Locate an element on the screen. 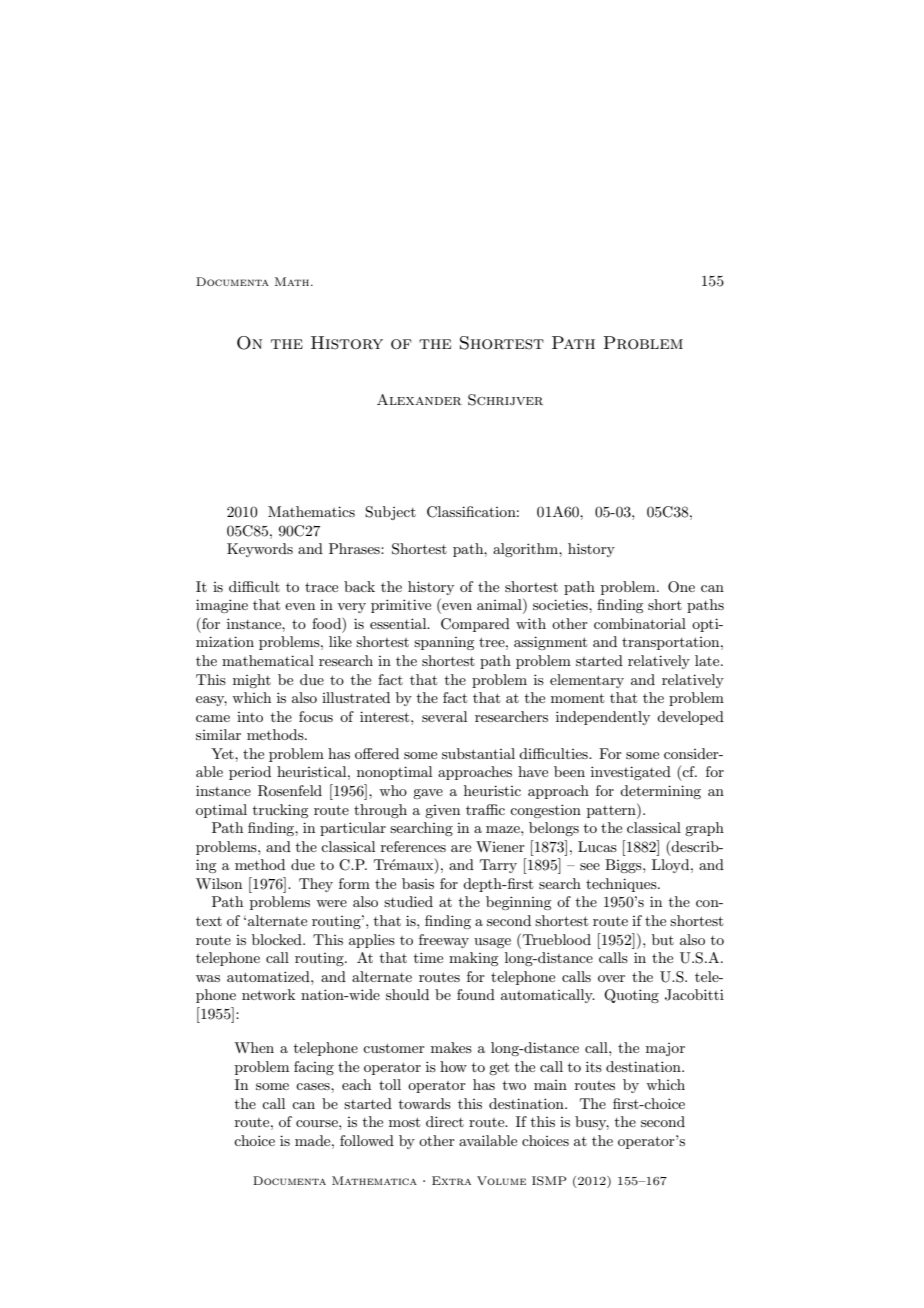 The image size is (924, 1308). made is located at coordinates (314, 1140).
